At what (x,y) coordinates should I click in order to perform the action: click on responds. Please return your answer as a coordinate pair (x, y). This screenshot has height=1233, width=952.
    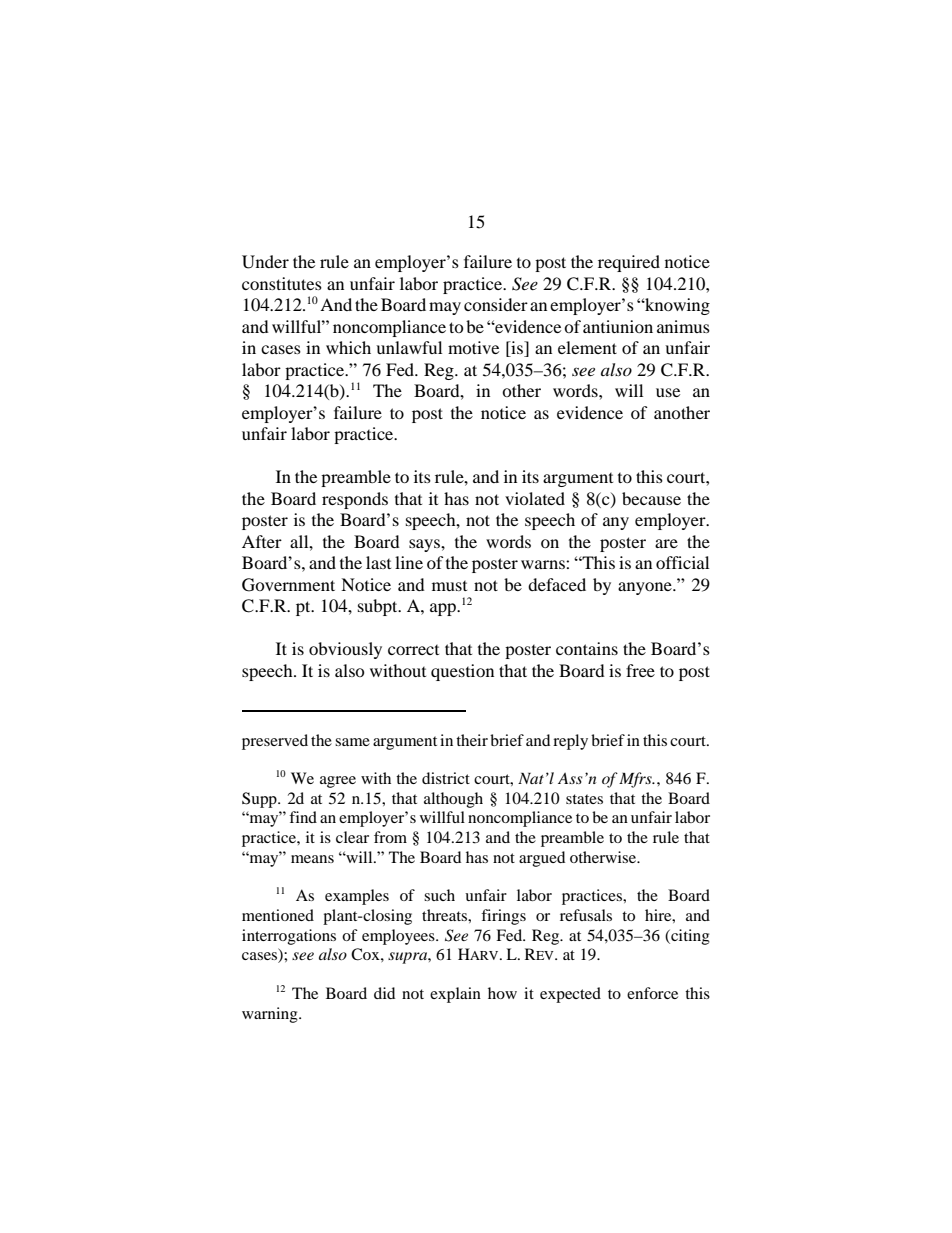
    Looking at the image, I should click on (355, 500).
